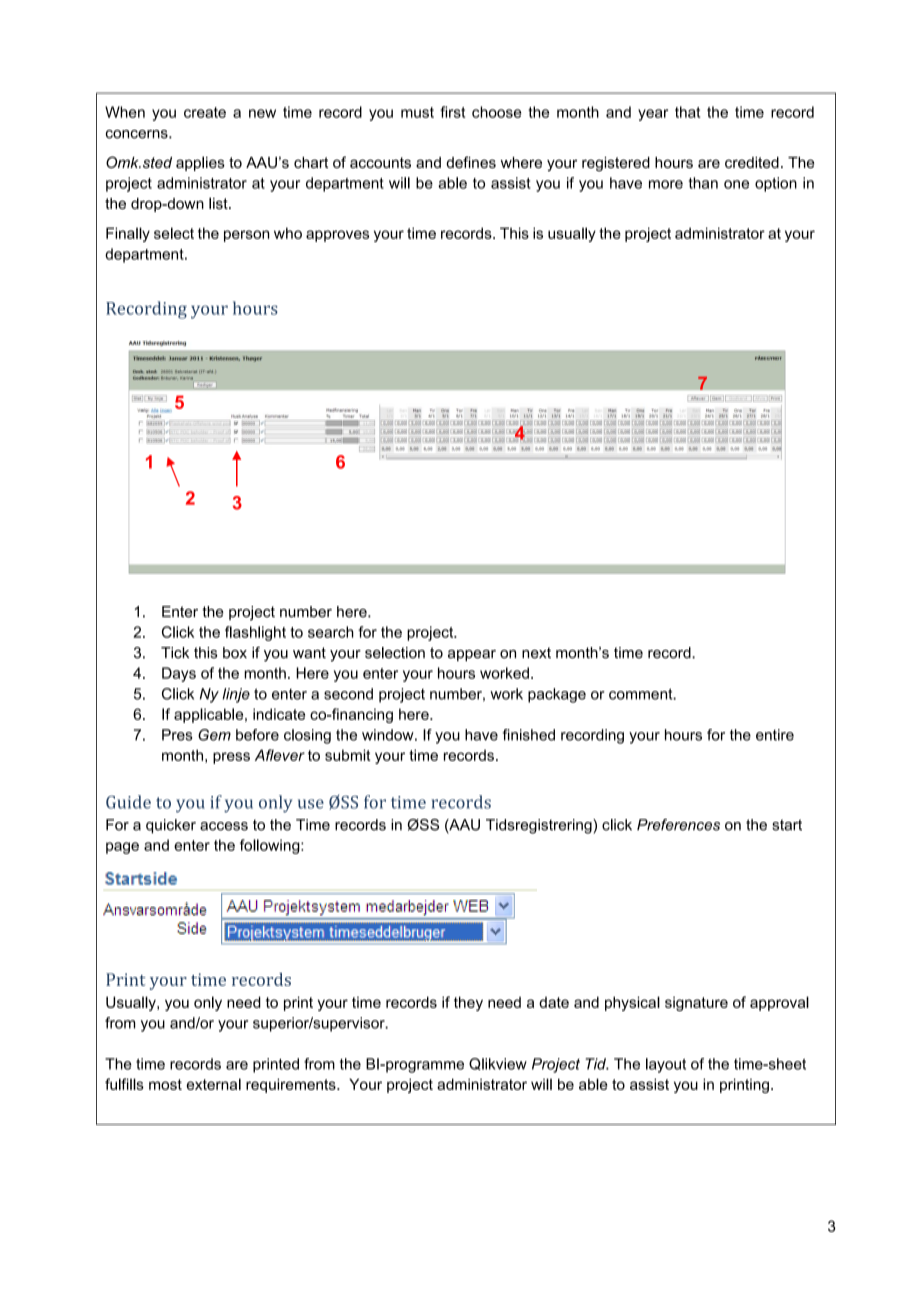 The height and width of the document is (1308, 924). Describe the element at coordinates (200, 163) in the document. I see `applies` at that location.
